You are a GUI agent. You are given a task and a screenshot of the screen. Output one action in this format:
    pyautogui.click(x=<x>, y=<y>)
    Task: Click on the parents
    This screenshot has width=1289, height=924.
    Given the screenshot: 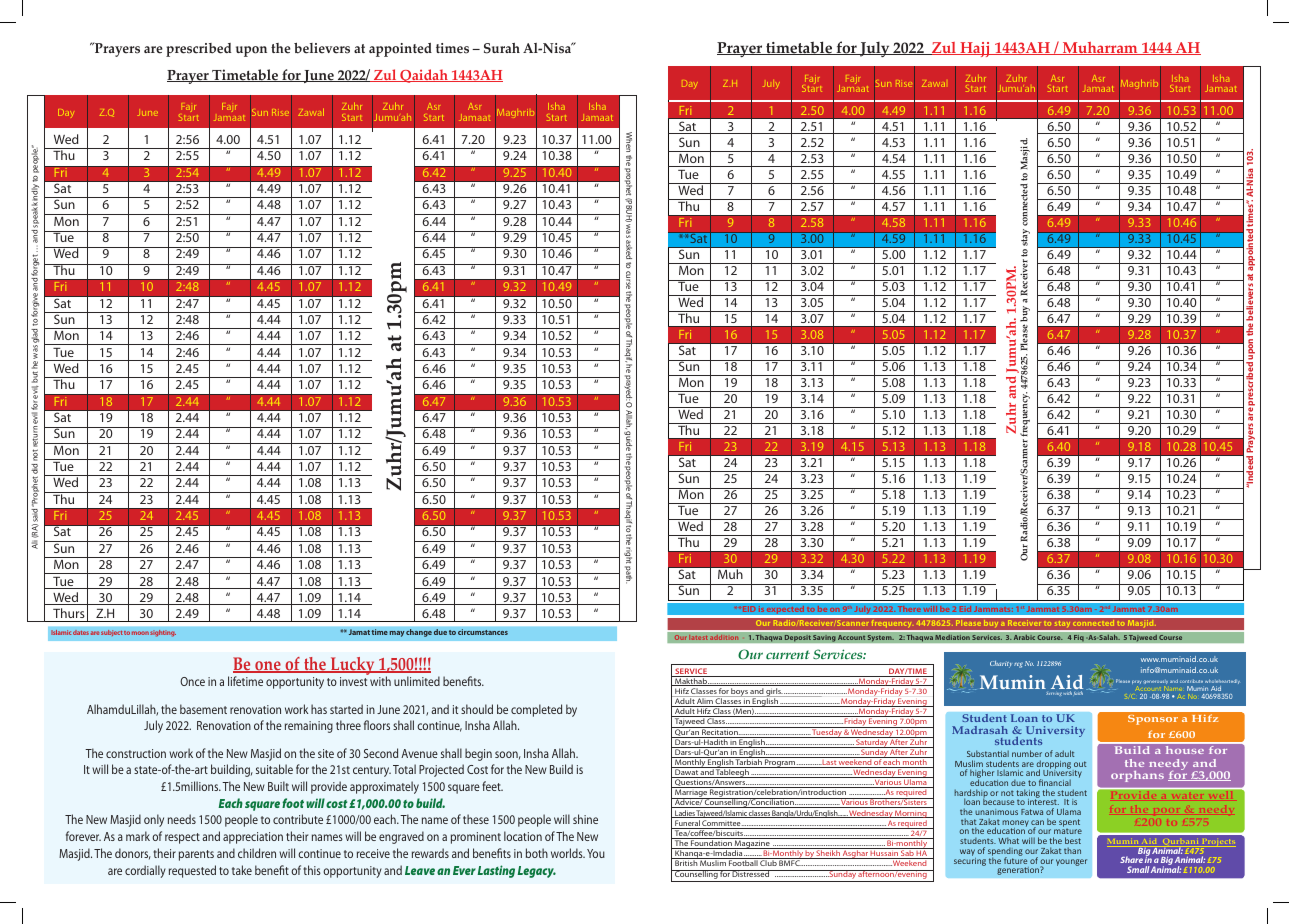 What is the action you would take?
    pyautogui.click(x=196, y=855)
